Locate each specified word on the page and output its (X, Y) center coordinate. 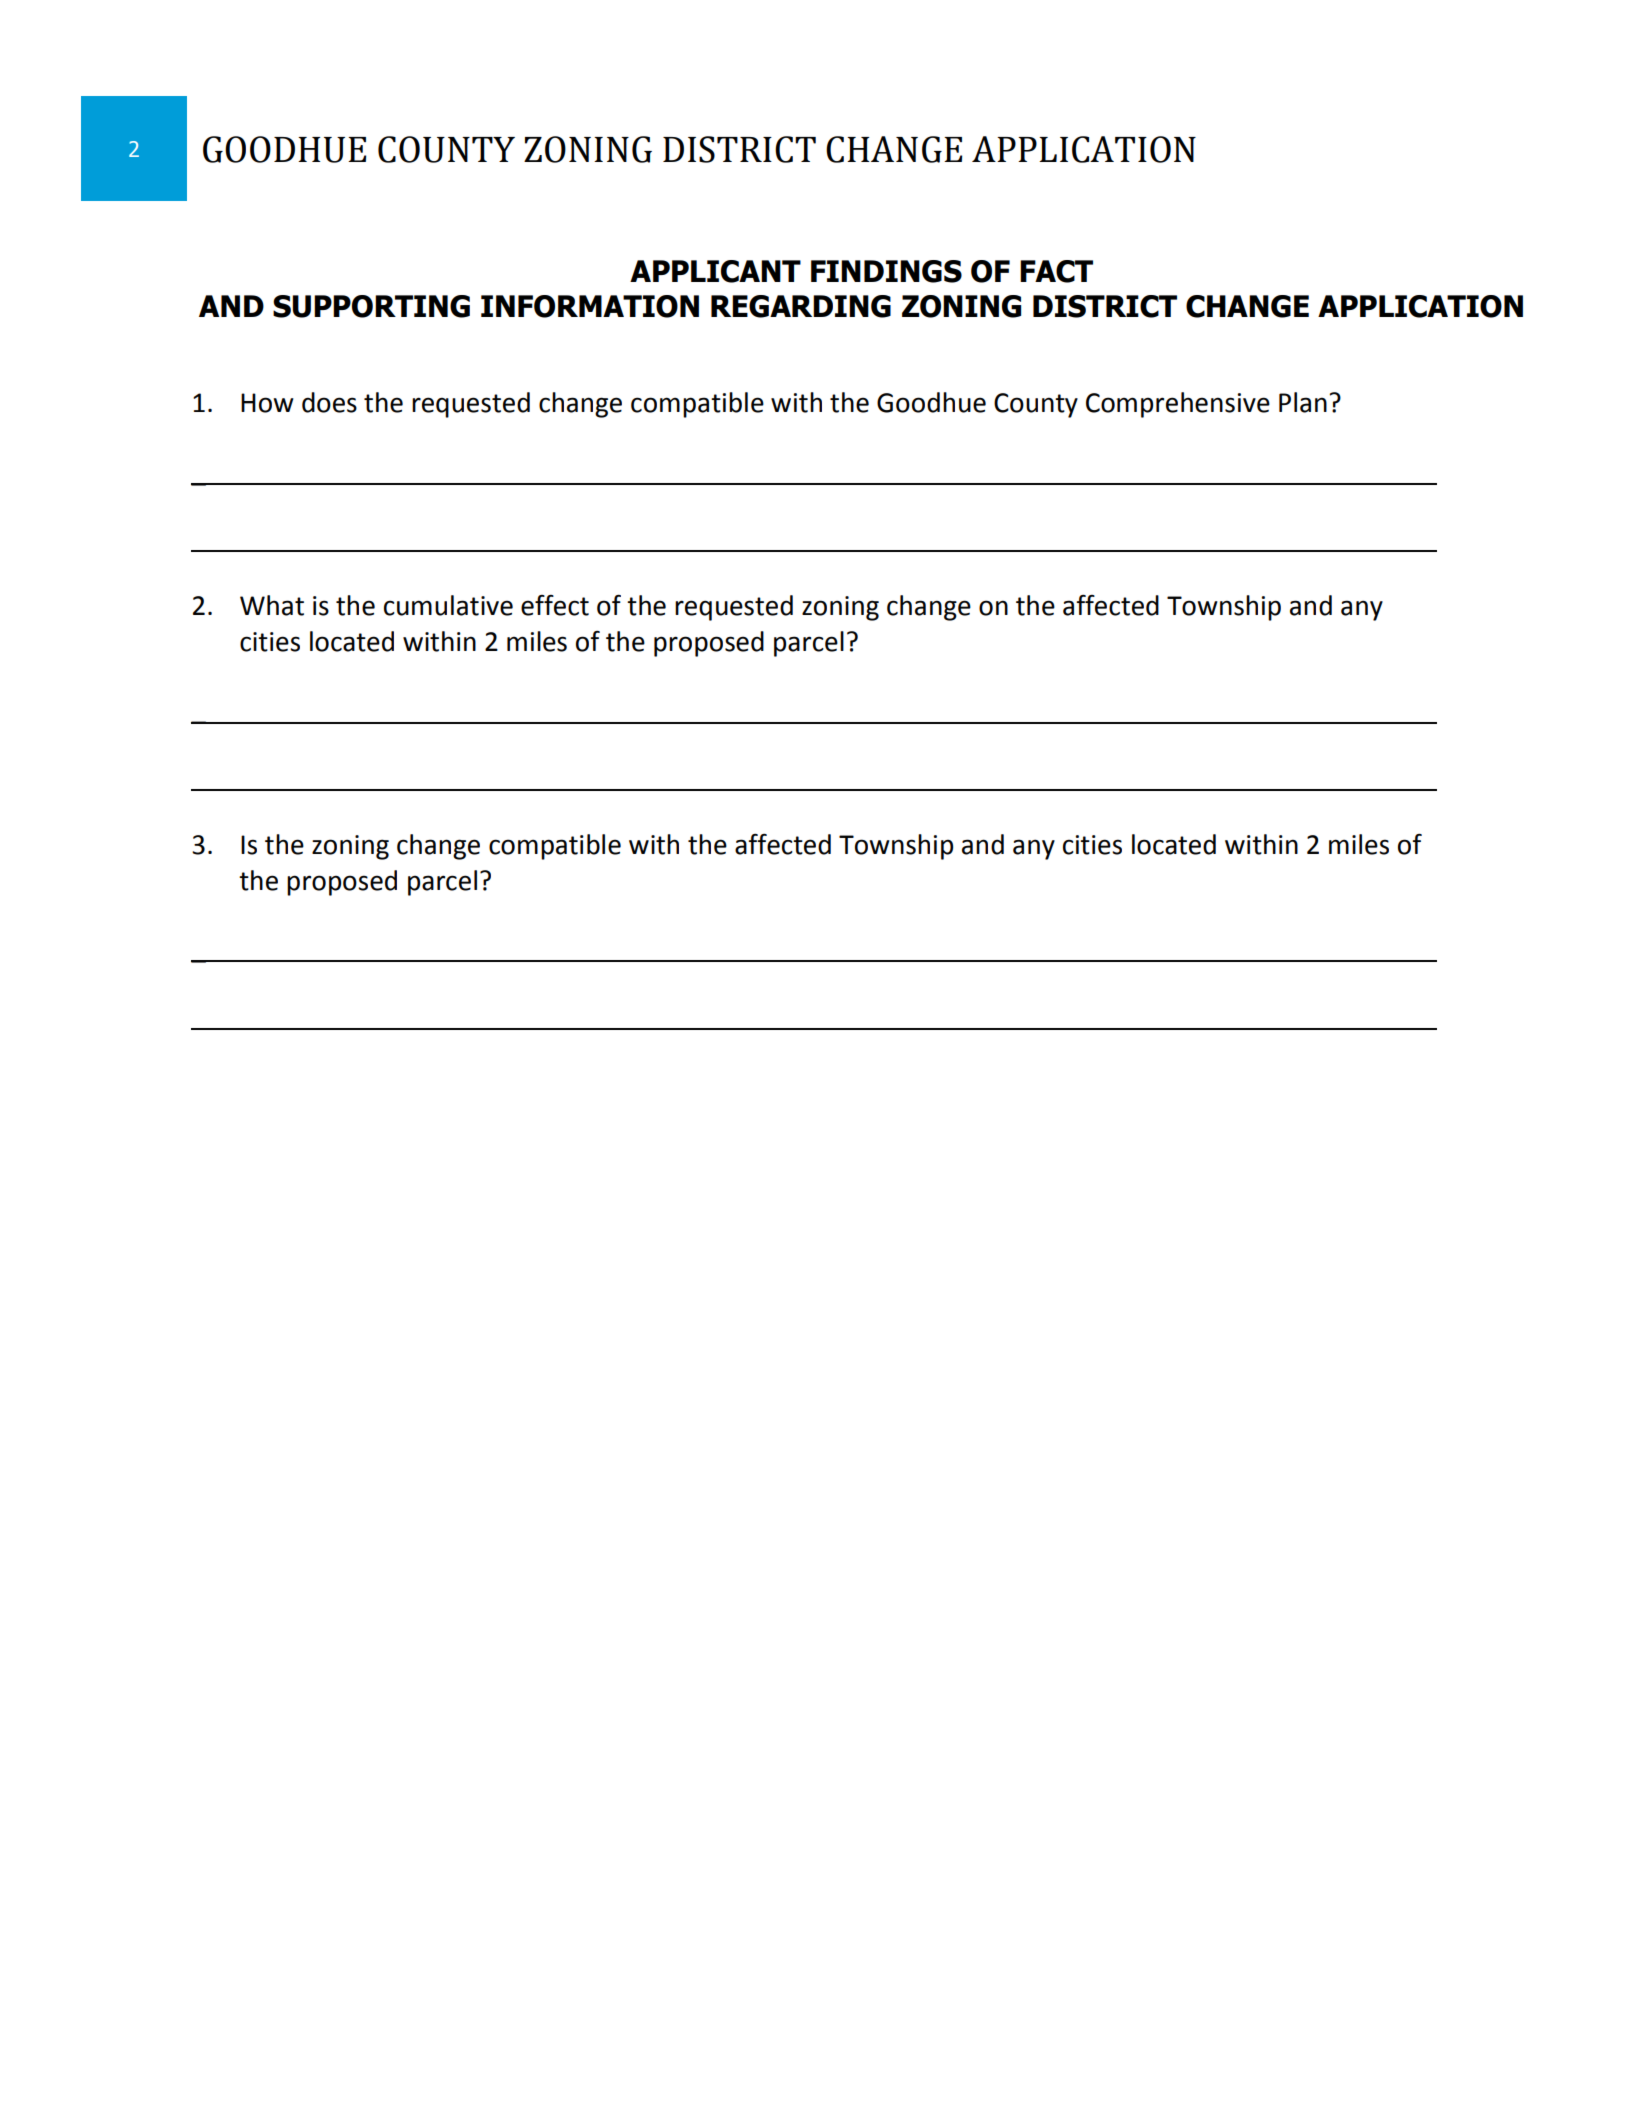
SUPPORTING (371, 306)
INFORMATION (590, 306)
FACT (1056, 271)
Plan (1303, 402)
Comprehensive (1178, 405)
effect (555, 605)
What (272, 605)
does (329, 402)
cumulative (448, 605)
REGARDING (801, 306)
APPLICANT (715, 271)
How (267, 403)
